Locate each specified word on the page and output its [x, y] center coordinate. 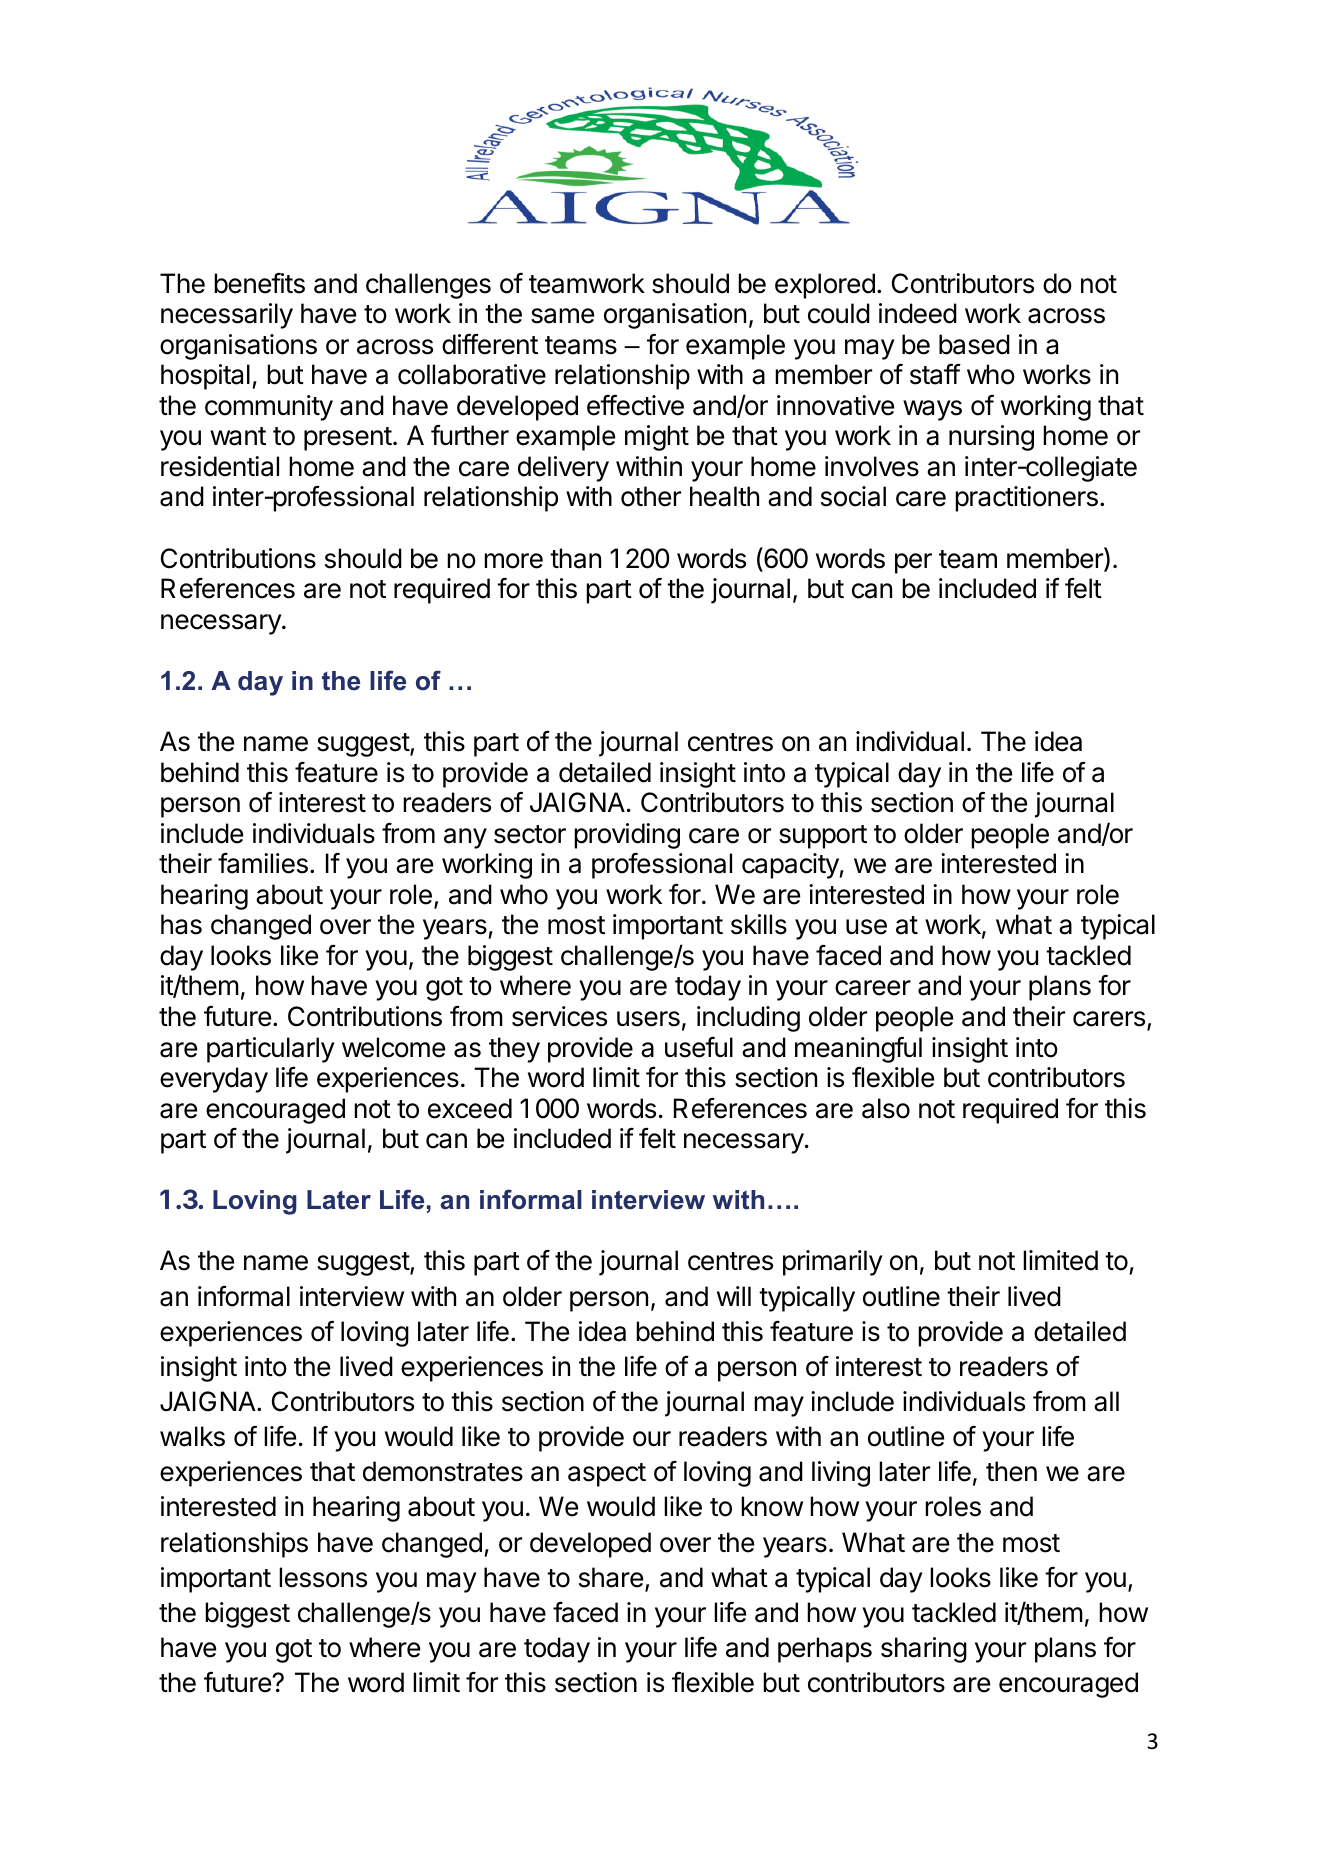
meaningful [858, 1050]
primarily [833, 1263]
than [575, 558]
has [181, 924]
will [734, 1296]
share [611, 1577]
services [559, 1016]
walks [192, 1436]
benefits [259, 283]
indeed [918, 313]
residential [220, 466]
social [853, 496]
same [562, 316]
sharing [924, 1650]
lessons [323, 1577]
